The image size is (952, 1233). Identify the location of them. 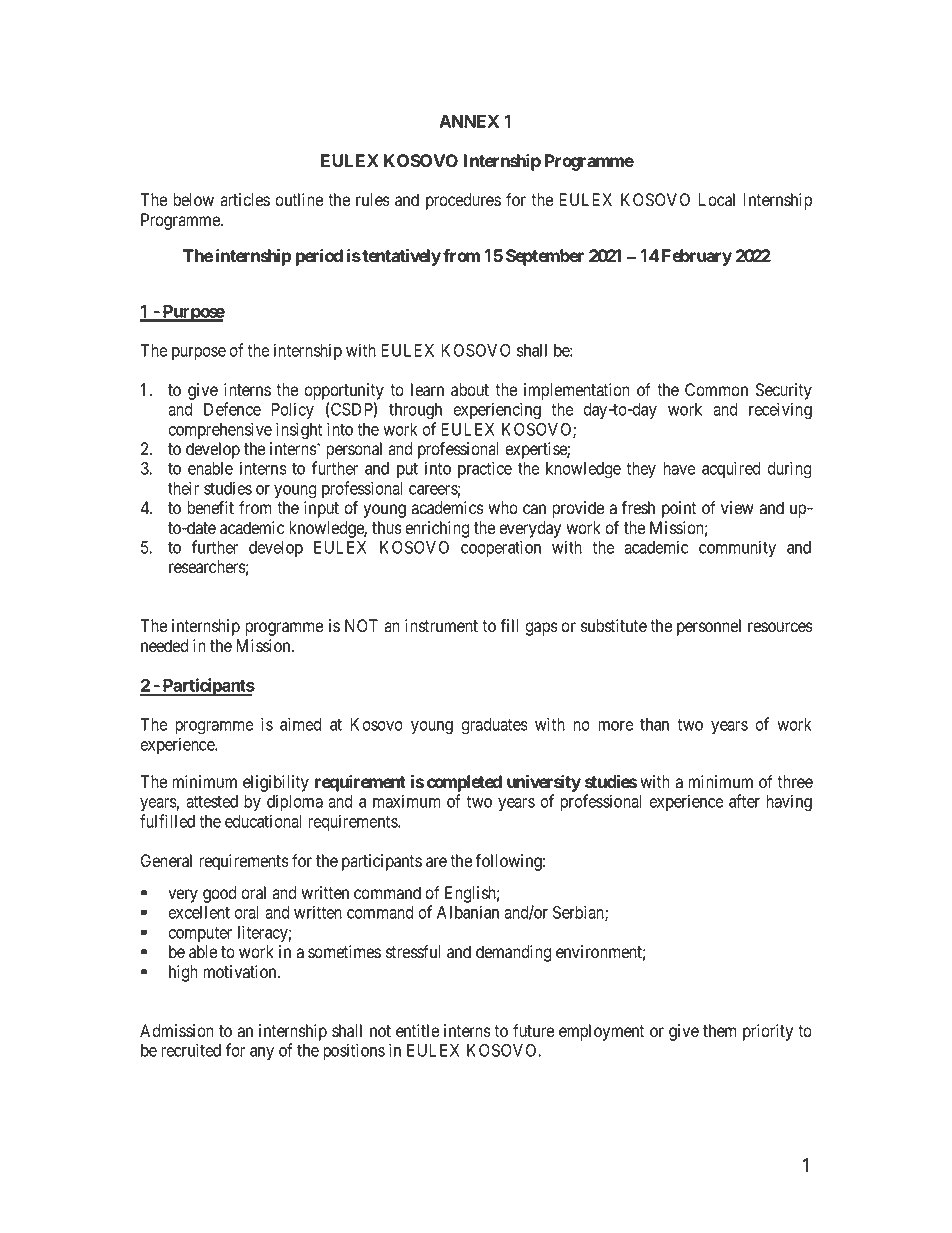
(720, 1031).
